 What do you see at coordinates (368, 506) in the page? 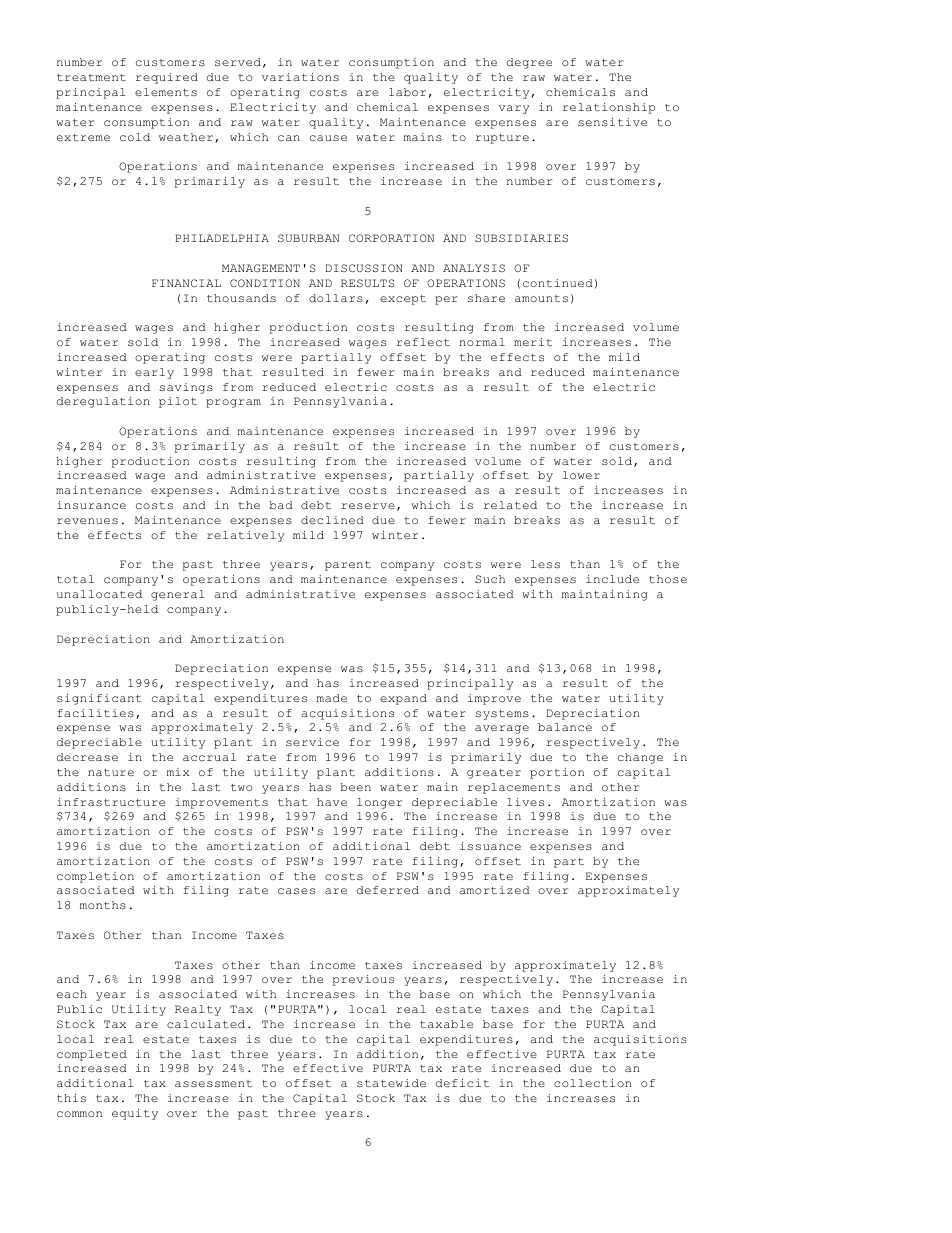
I see `reserve` at bounding box center [368, 506].
